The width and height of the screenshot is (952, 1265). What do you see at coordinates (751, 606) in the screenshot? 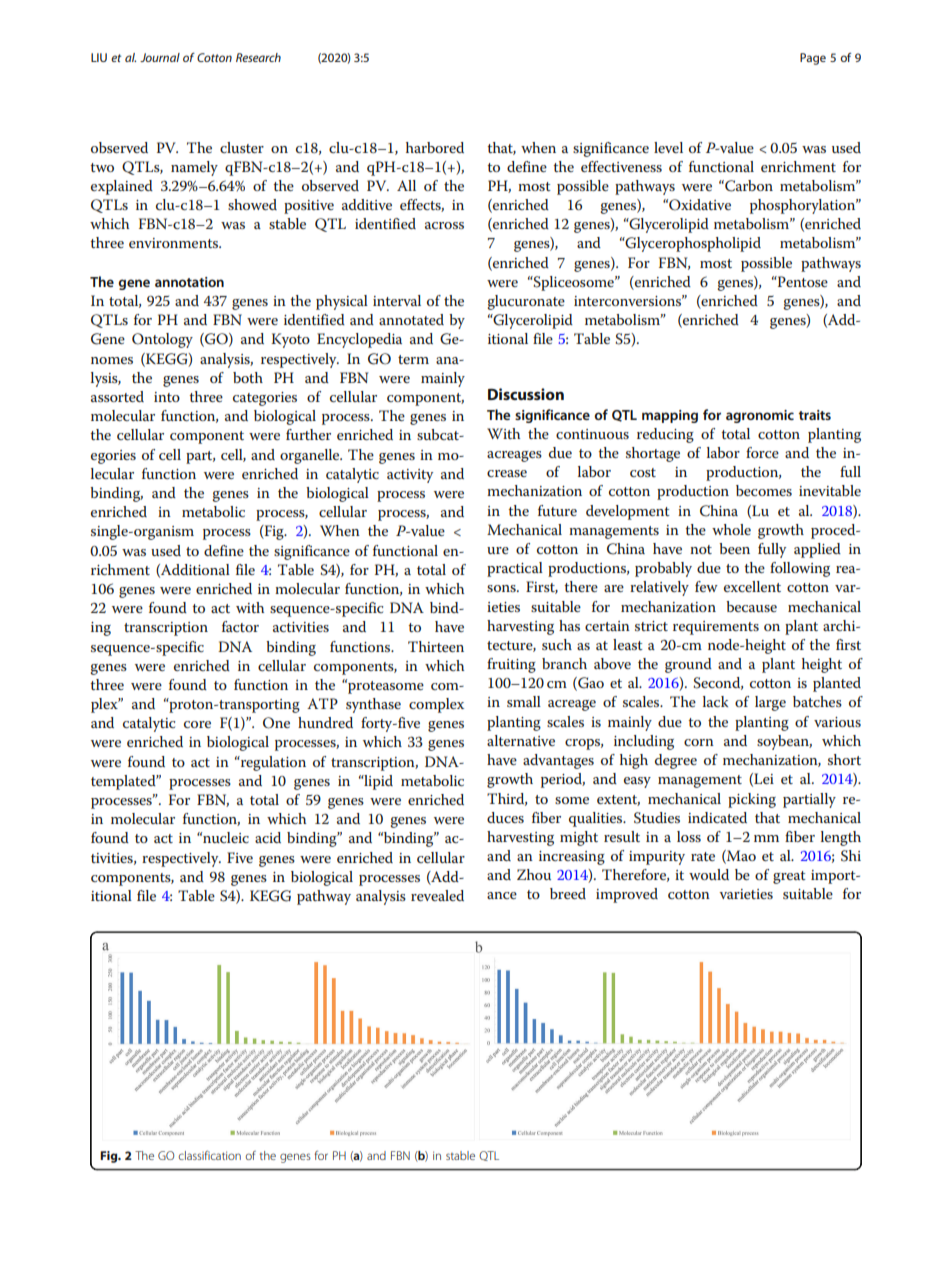
I see `because` at bounding box center [751, 606].
